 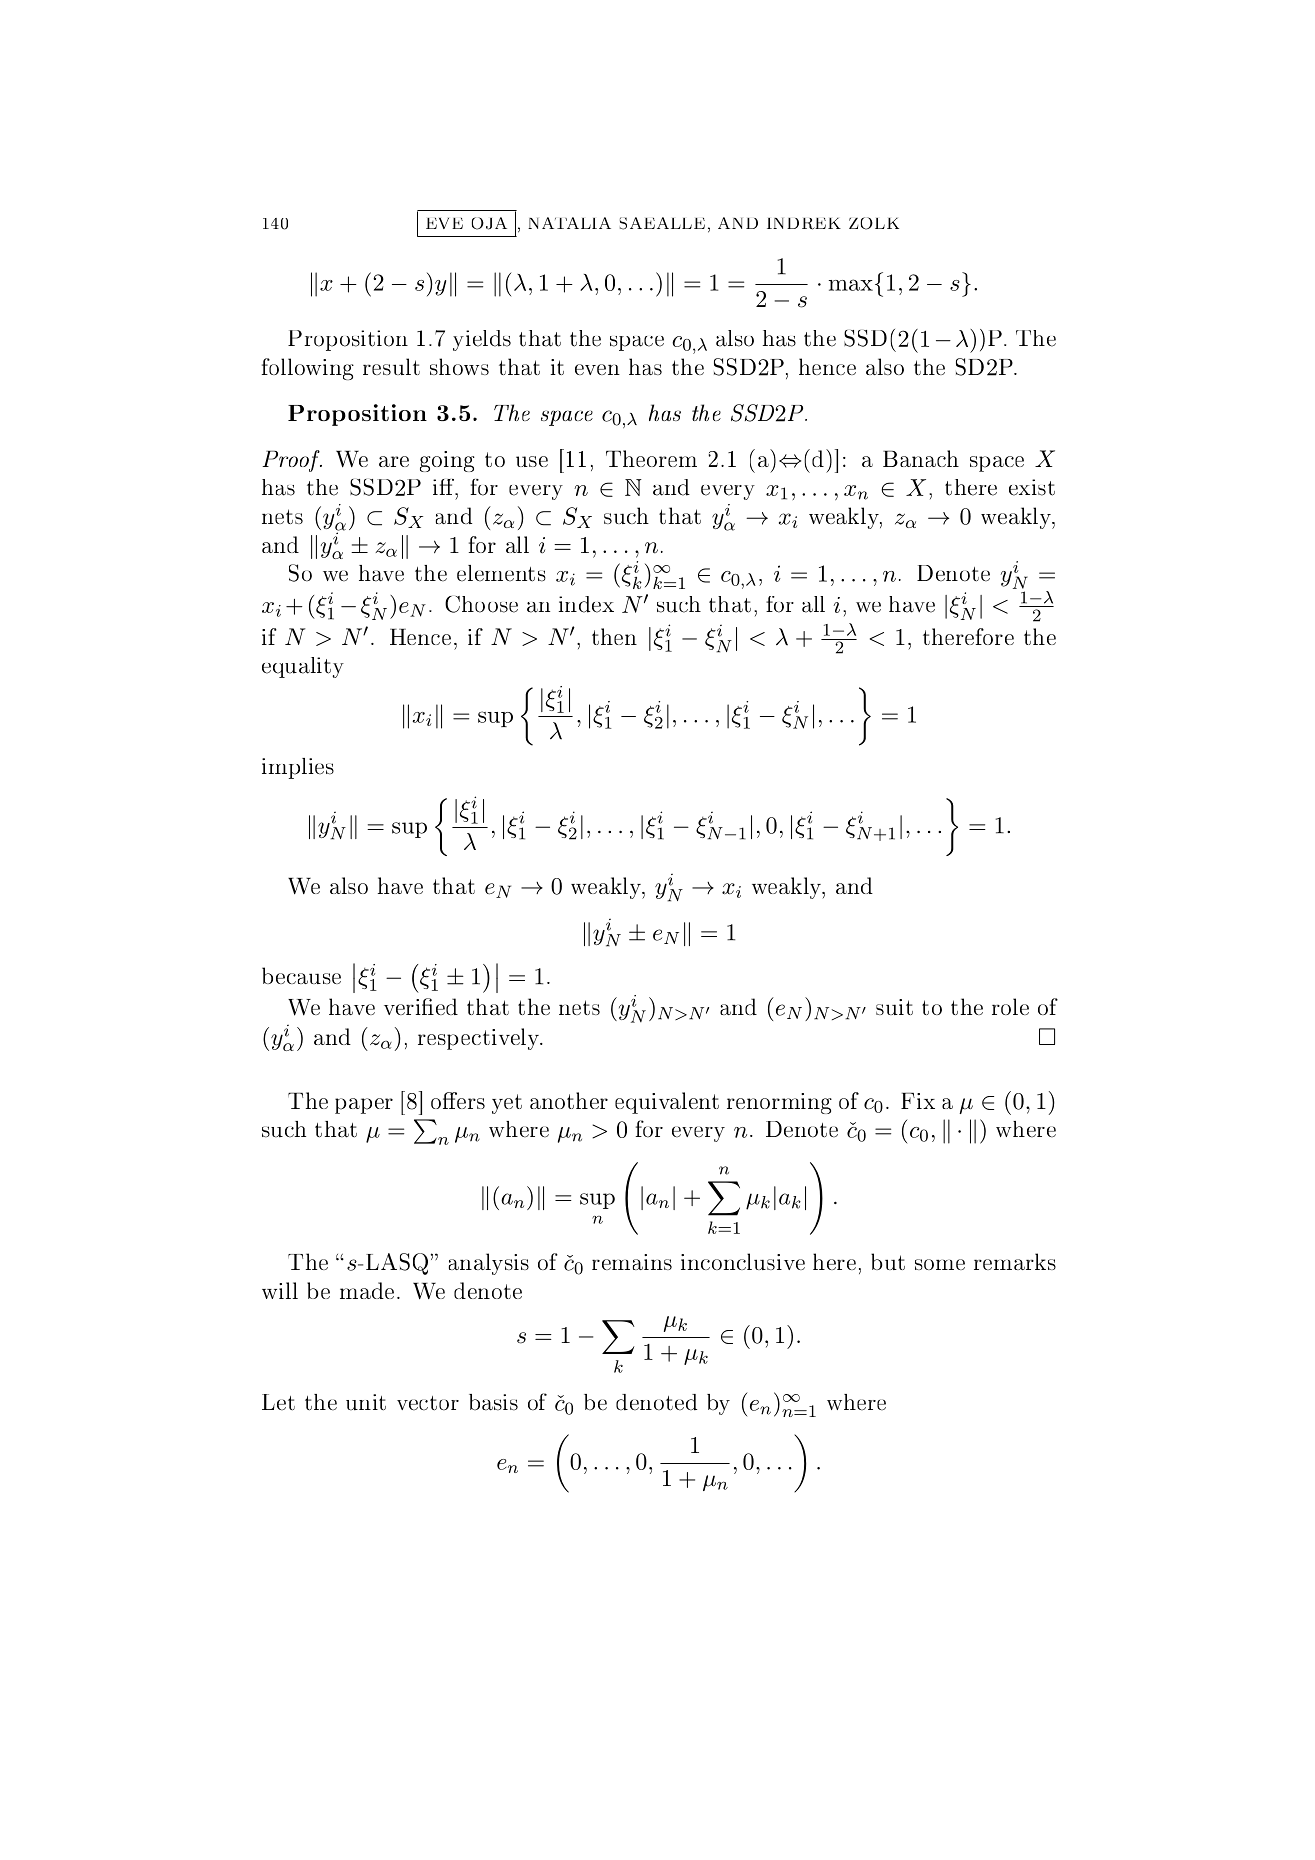 I want to click on INDREK, so click(x=804, y=224).
